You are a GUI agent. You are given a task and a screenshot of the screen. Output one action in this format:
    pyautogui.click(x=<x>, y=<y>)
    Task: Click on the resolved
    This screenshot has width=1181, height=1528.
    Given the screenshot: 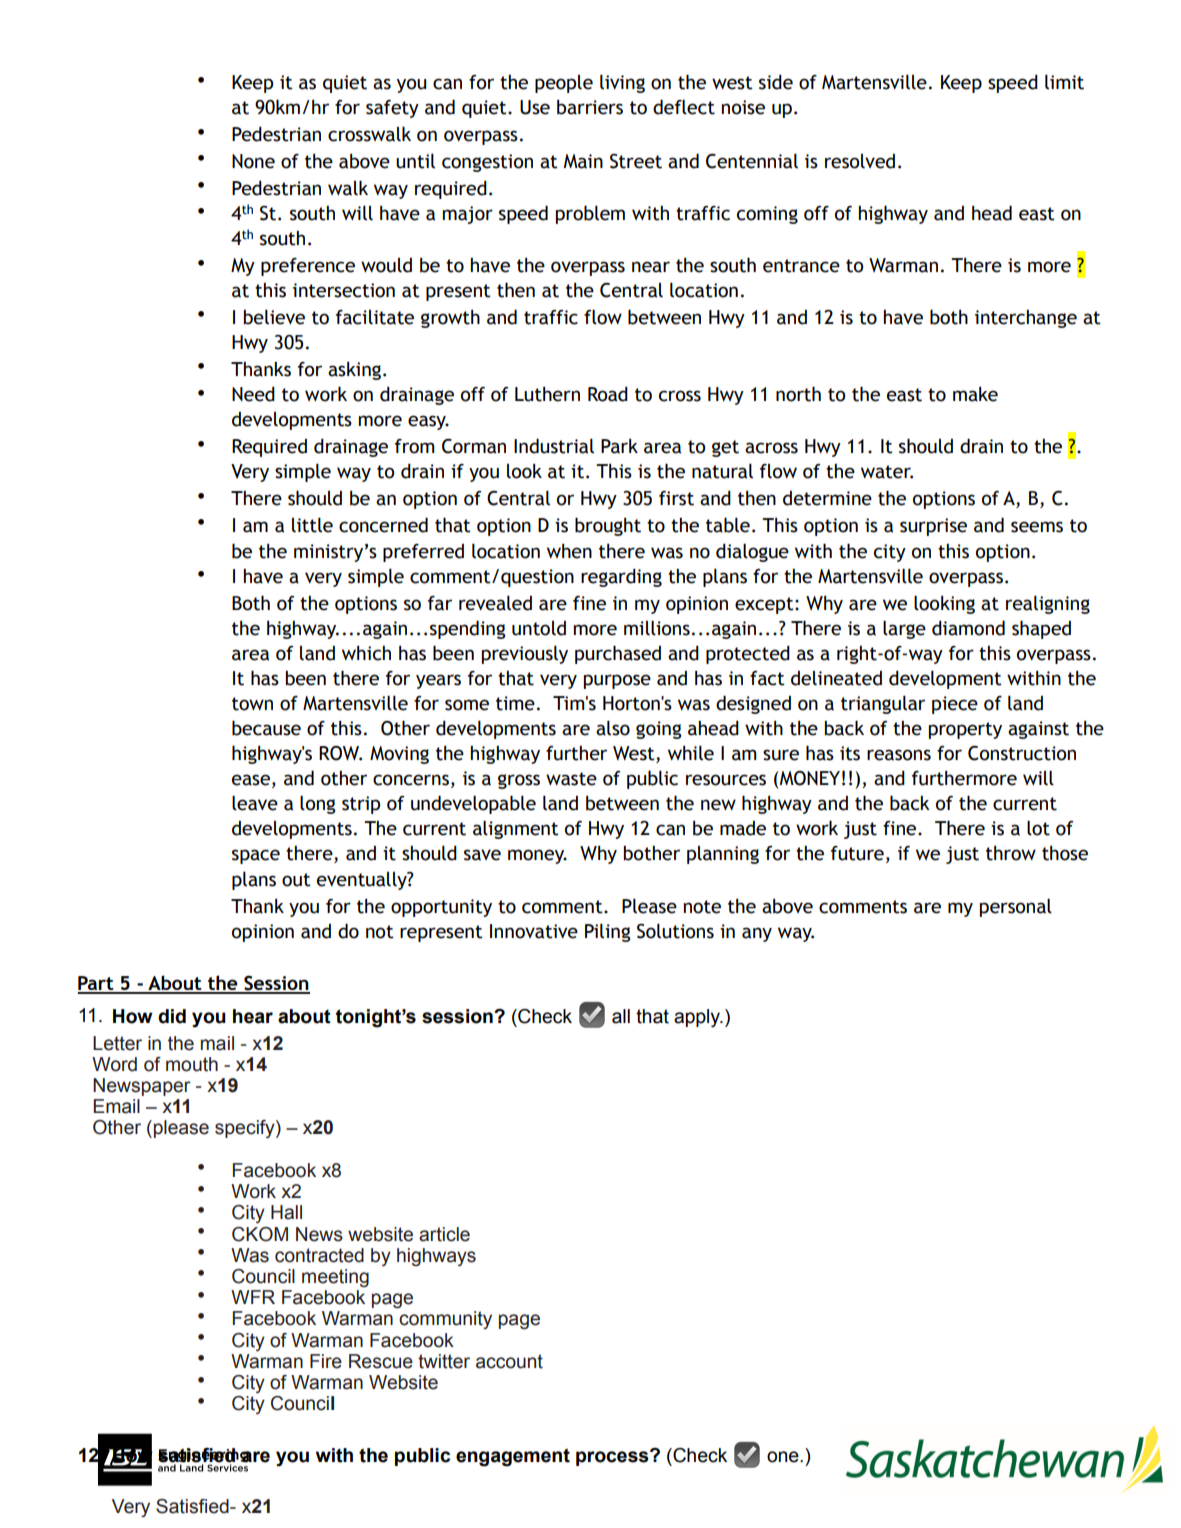 What is the action you would take?
    pyautogui.click(x=860, y=161)
